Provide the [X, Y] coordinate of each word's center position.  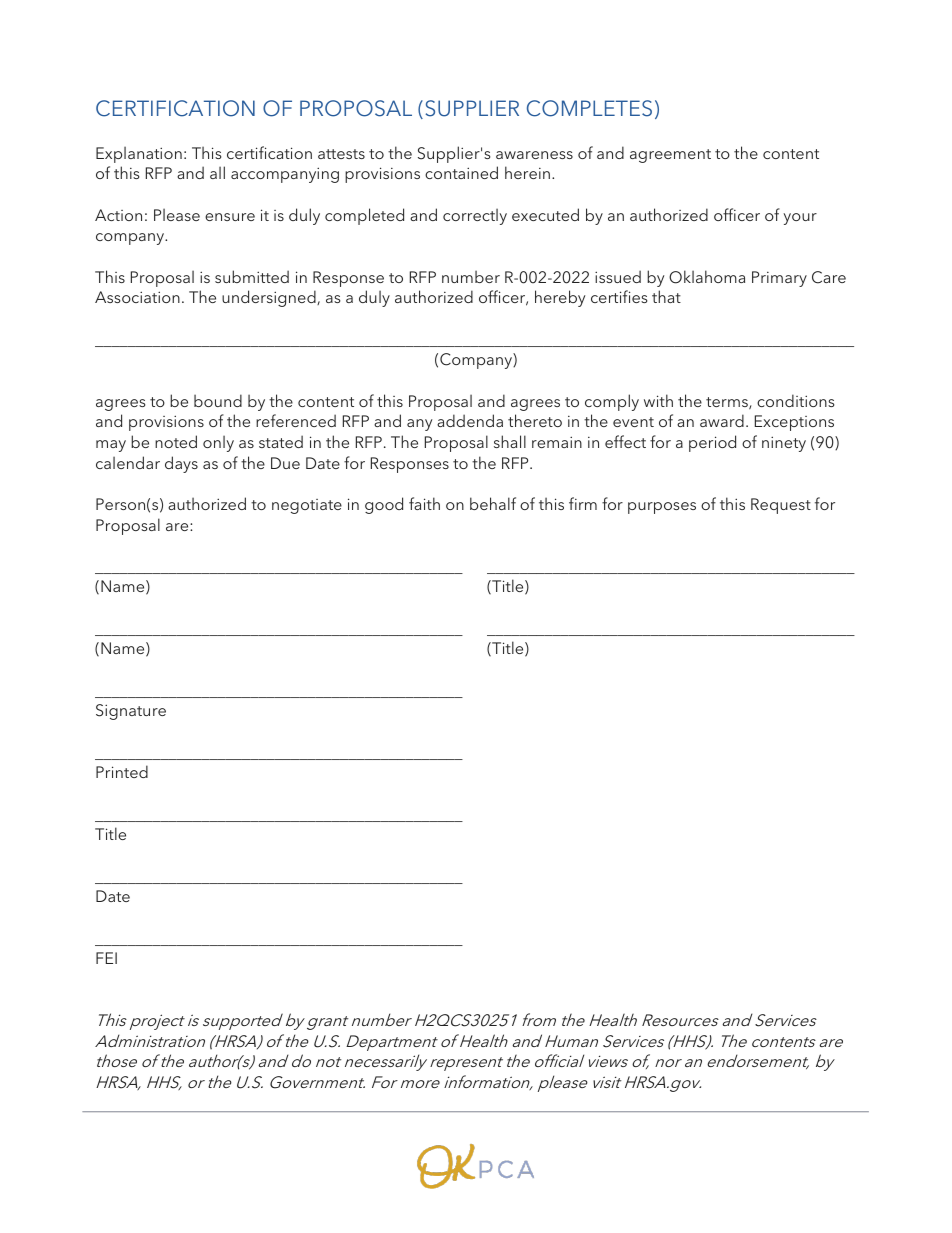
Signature [131, 712]
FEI [106, 958]
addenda [470, 420]
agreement [670, 156]
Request [781, 506]
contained [461, 172]
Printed [122, 771]
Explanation [139, 154]
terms [728, 403]
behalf [493, 503]
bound [218, 400]
